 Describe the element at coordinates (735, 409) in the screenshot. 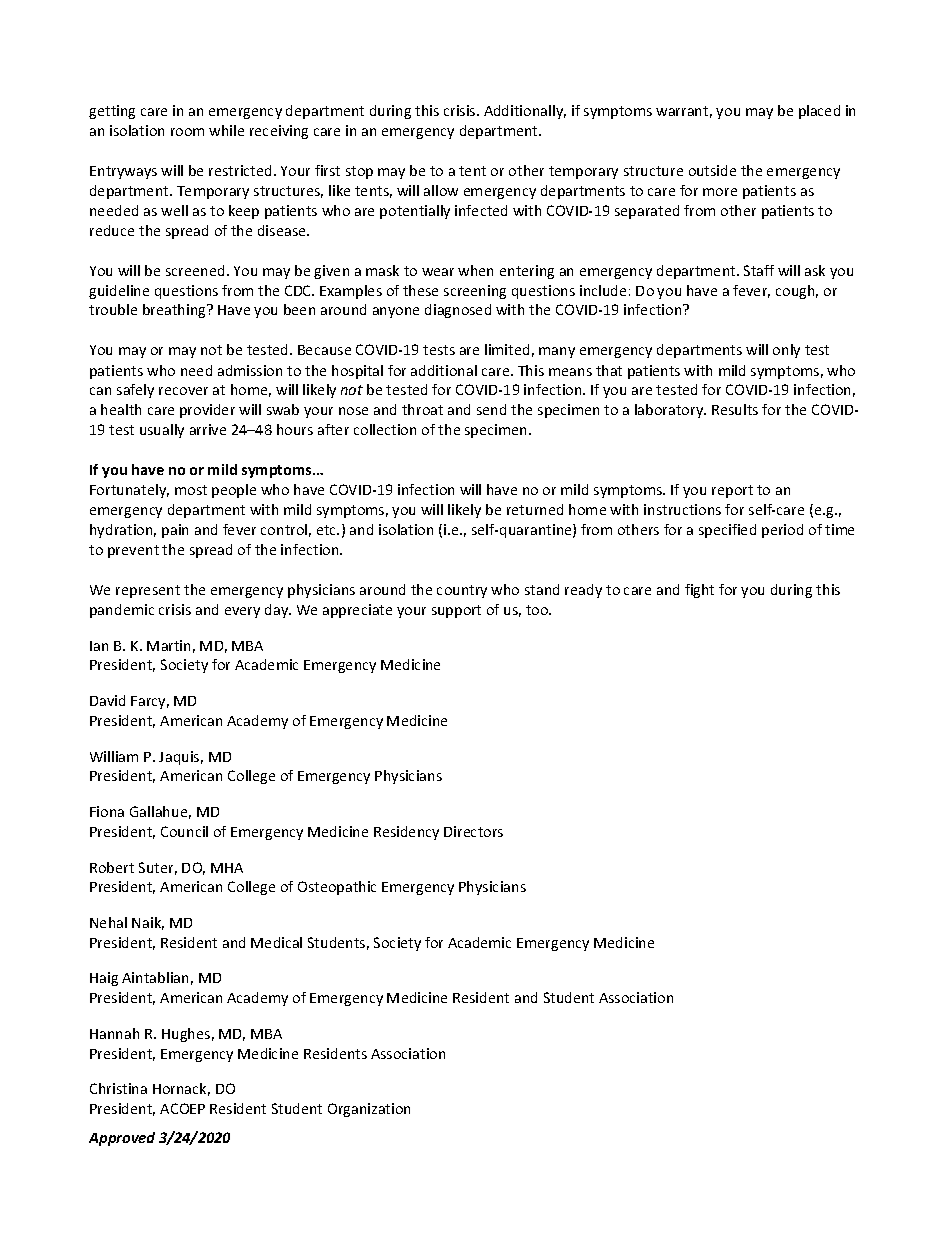

I see `Results` at that location.
